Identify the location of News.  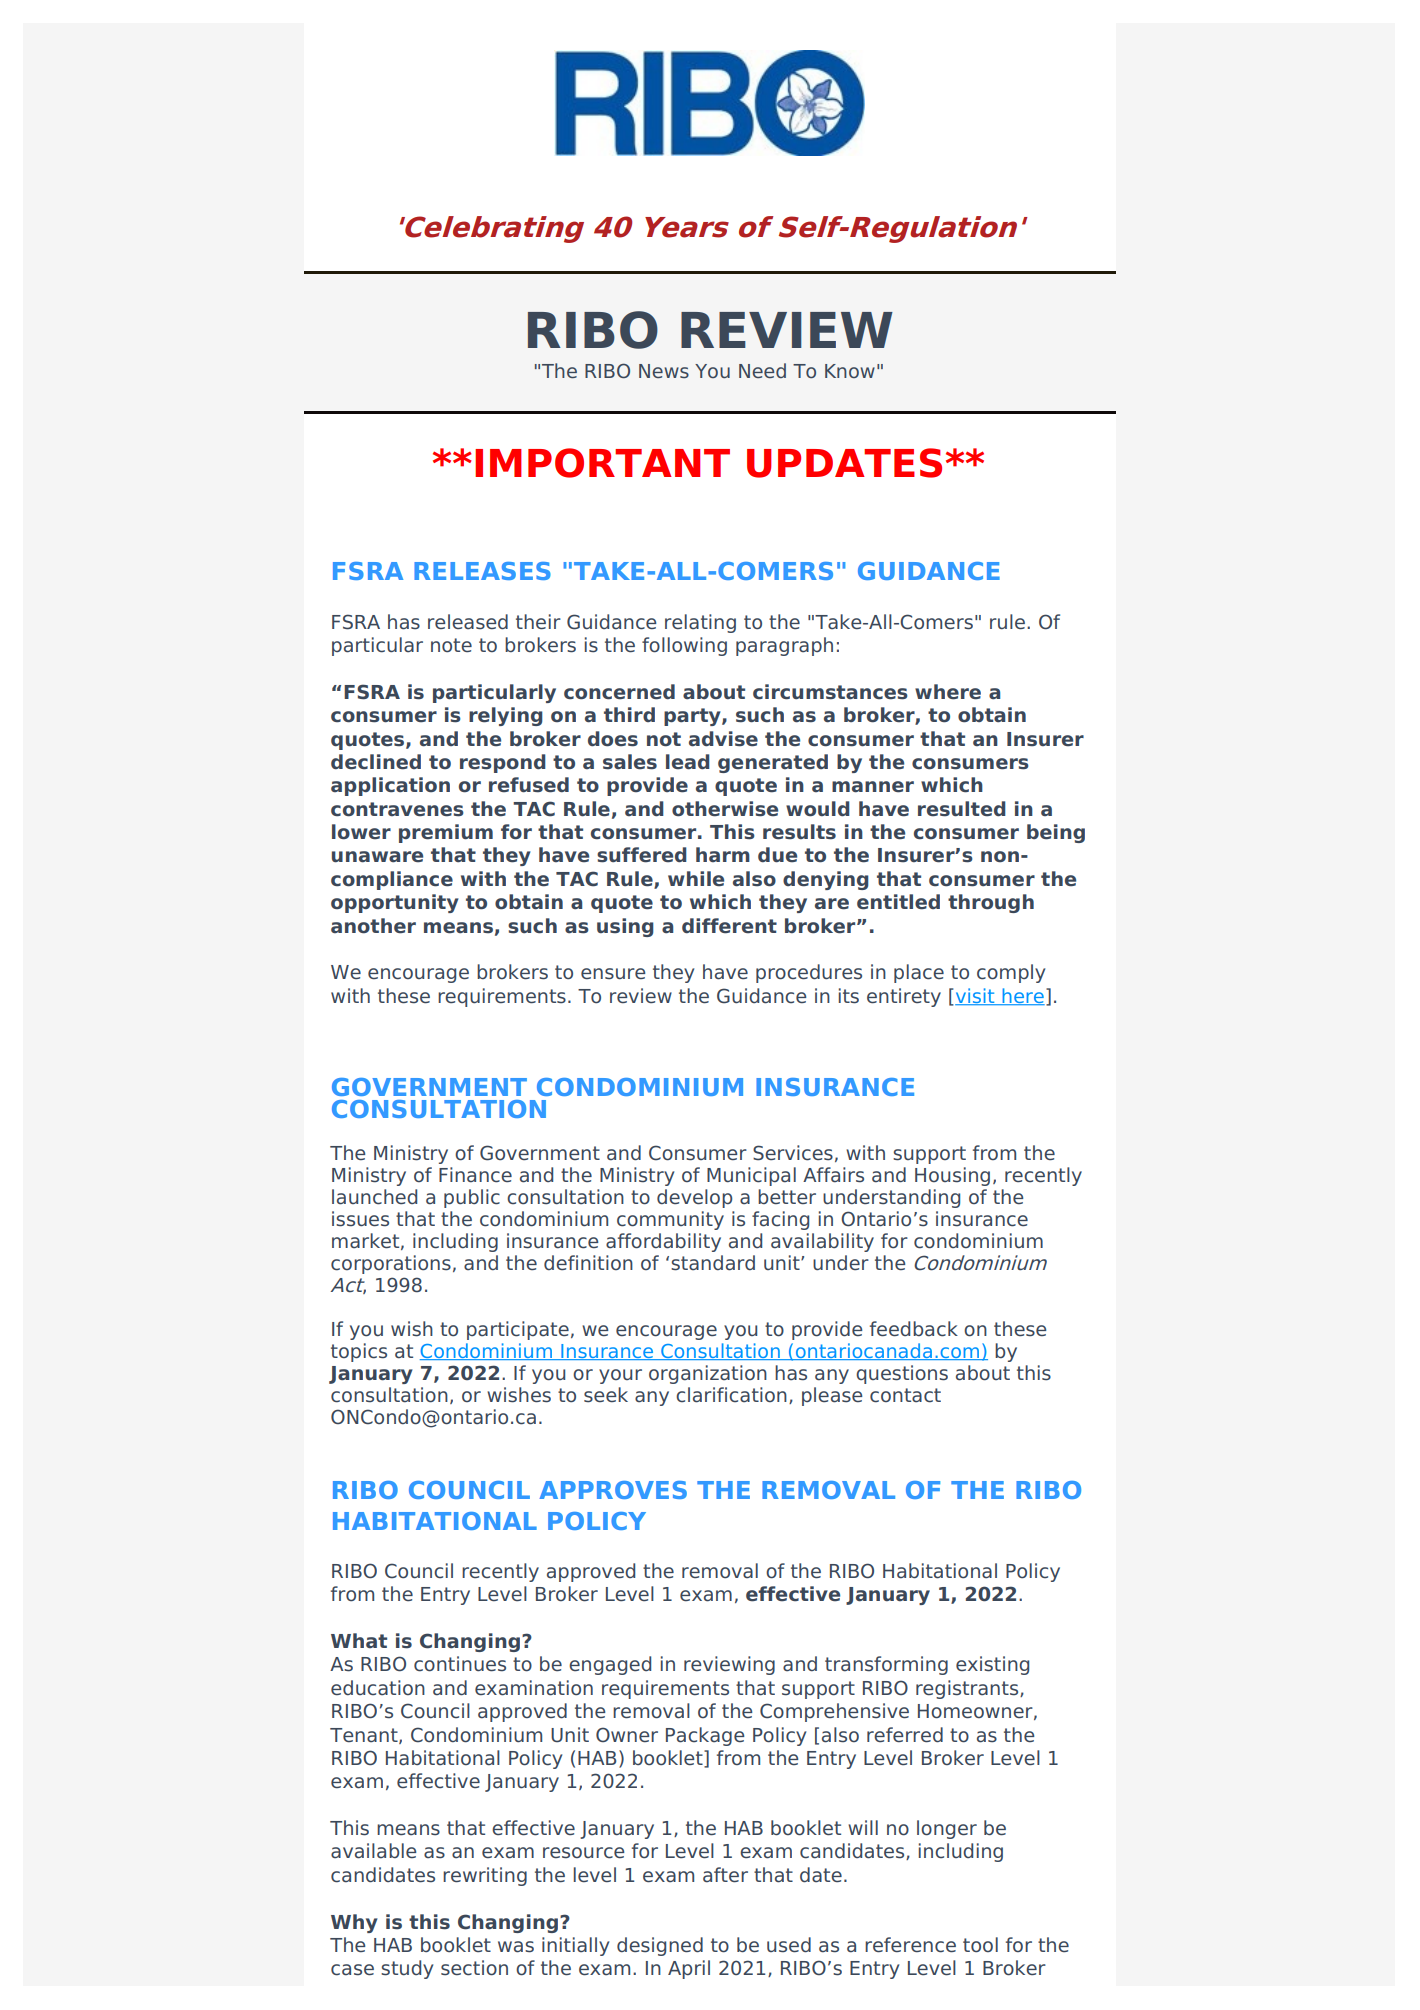
(664, 371).
